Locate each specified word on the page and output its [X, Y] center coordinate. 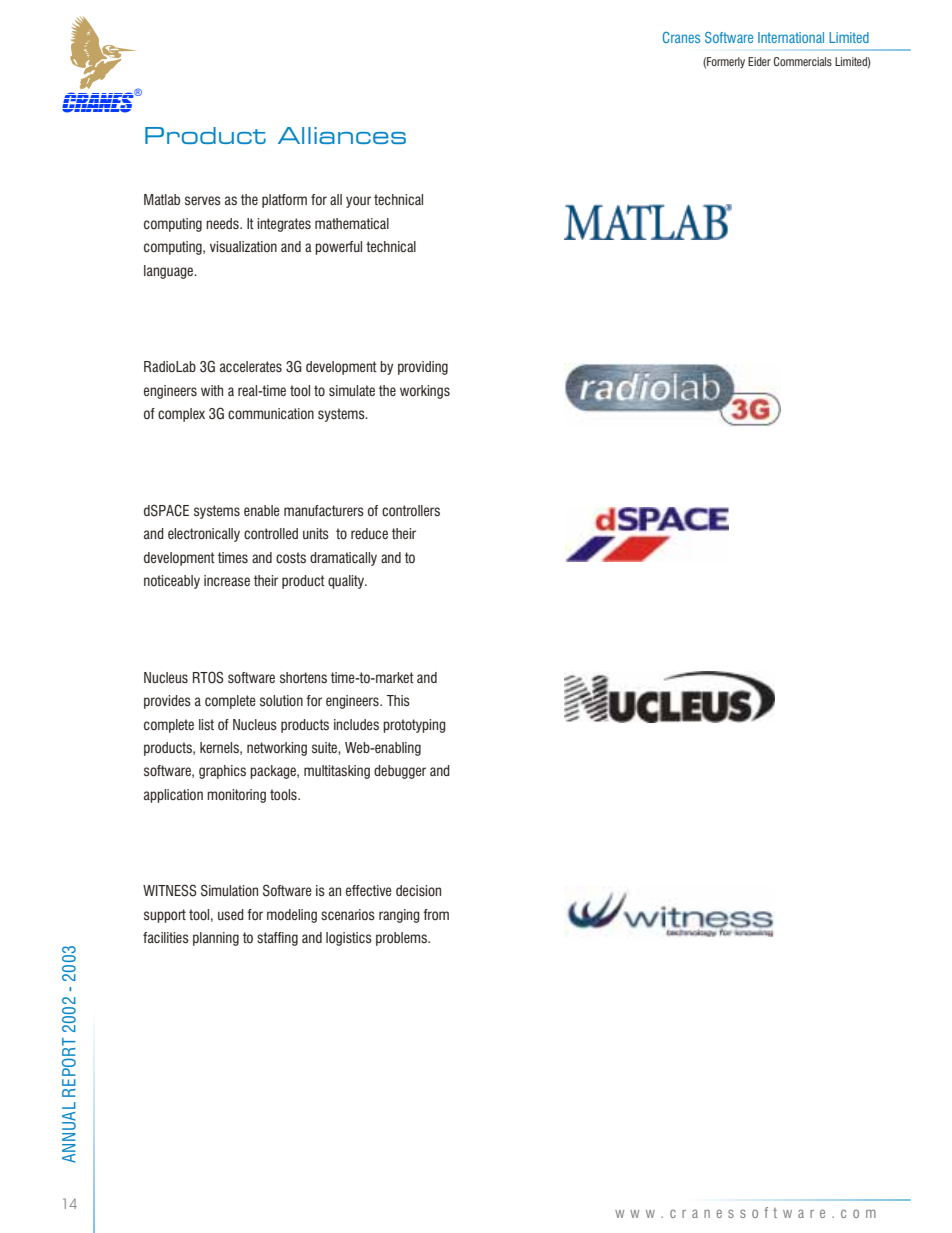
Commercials [803, 61]
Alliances [342, 135]
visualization [243, 246]
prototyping [414, 726]
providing [423, 368]
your [358, 202]
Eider [759, 61]
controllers [411, 510]
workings [425, 392]
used [231, 914]
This [398, 700]
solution [281, 701]
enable [262, 510]
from [436, 914]
